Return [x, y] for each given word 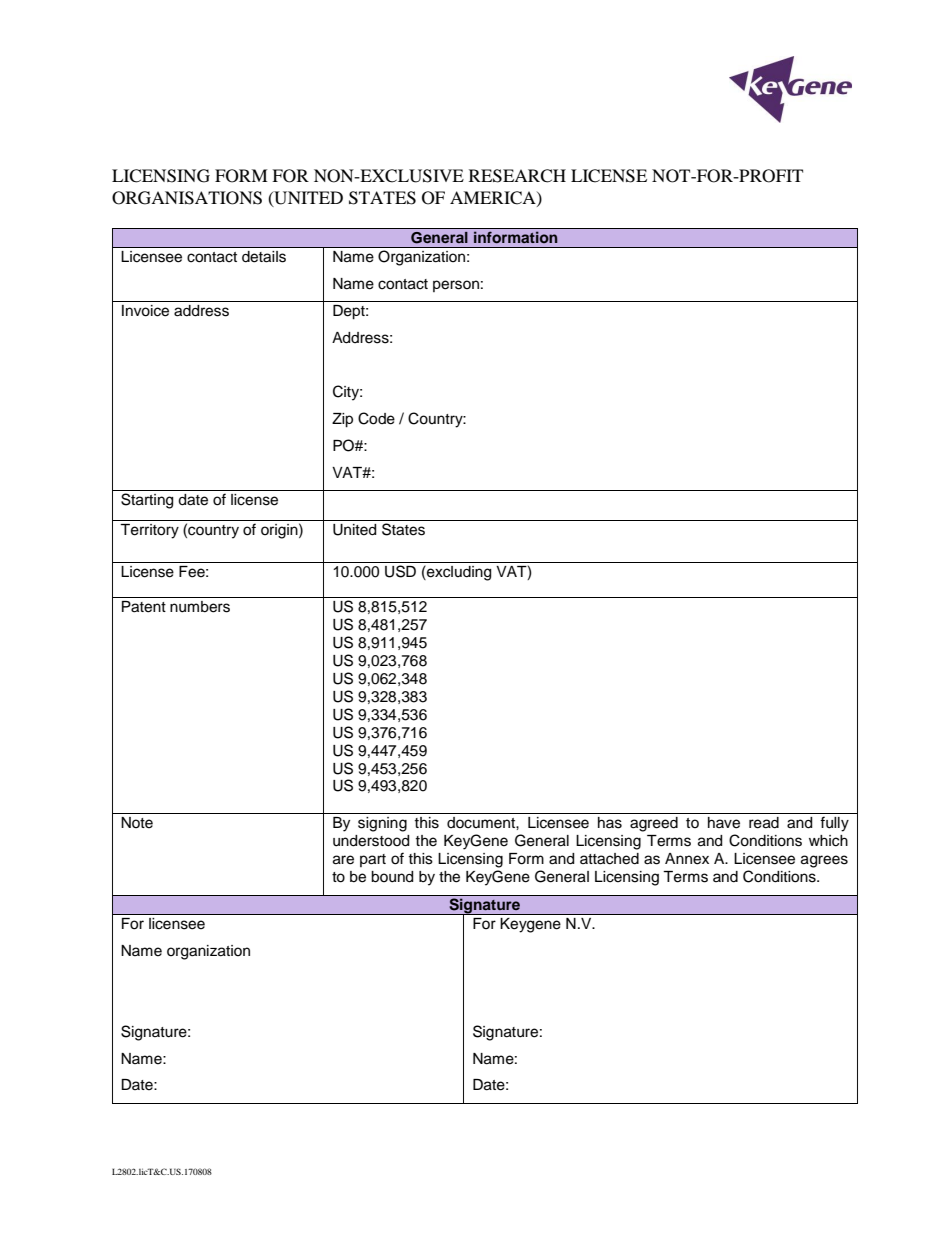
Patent [144, 607]
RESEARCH [517, 176]
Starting [147, 501]
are [343, 860]
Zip [342, 420]
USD [400, 571]
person [456, 286]
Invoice [145, 311]
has [610, 823]
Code [376, 418]
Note [137, 823]
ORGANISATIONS [187, 198]
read [764, 823]
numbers [200, 607]
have [724, 823]
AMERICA [494, 198]
